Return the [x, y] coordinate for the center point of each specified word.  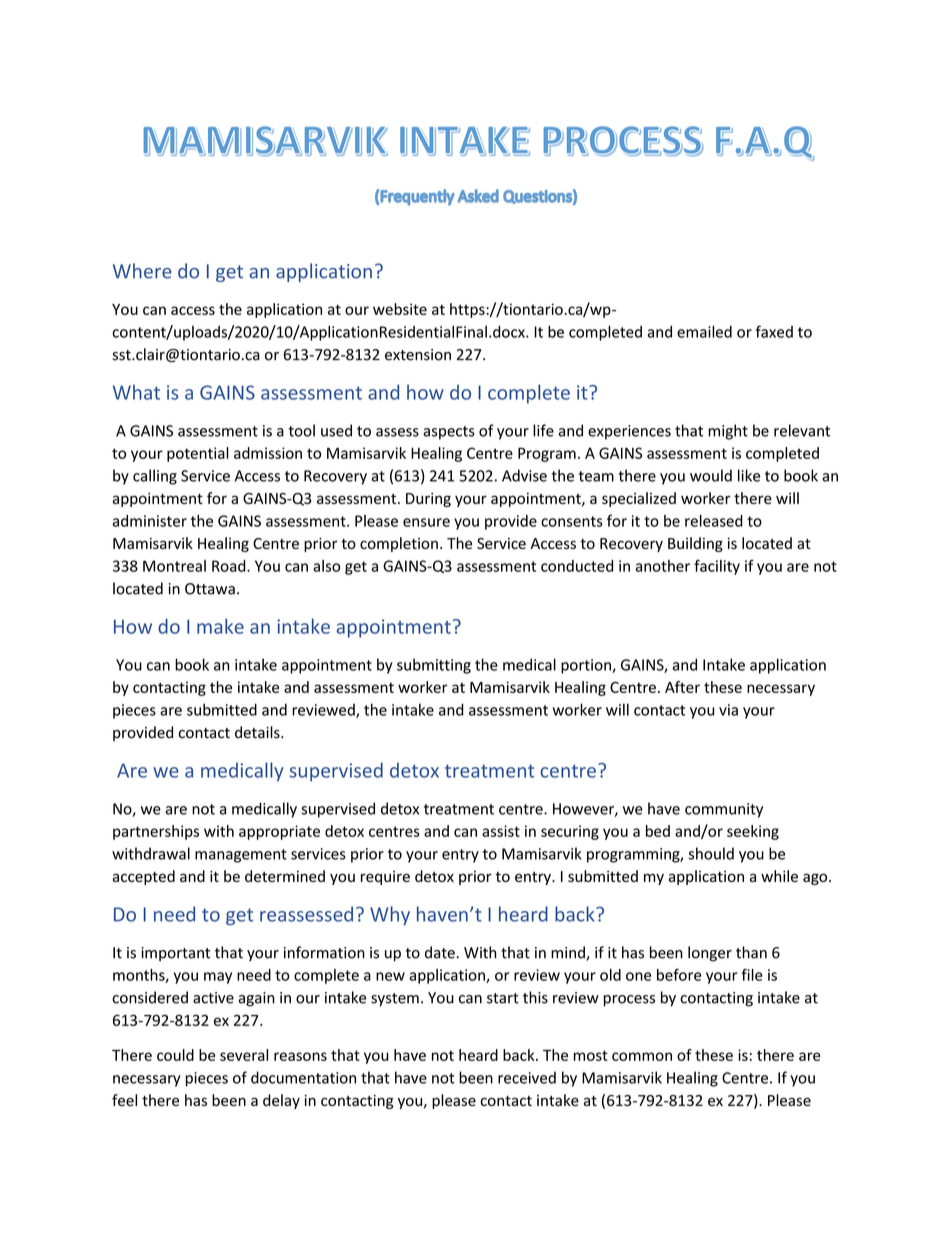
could [175, 1055]
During [428, 500]
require [385, 878]
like [749, 475]
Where [142, 271]
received [527, 1077]
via [728, 710]
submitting [434, 666]
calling [155, 477]
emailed [704, 331]
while [779, 876]
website [400, 309]
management [241, 856]
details [258, 732]
